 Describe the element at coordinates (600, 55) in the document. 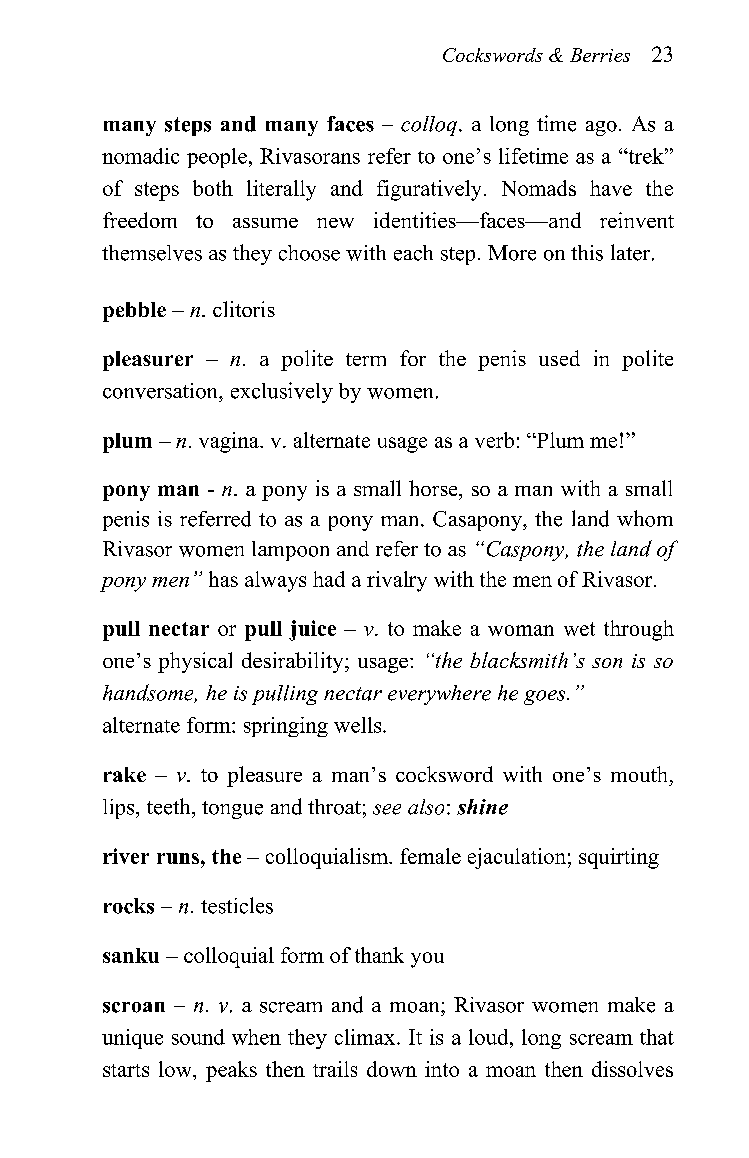

I see `Berries` at that location.
